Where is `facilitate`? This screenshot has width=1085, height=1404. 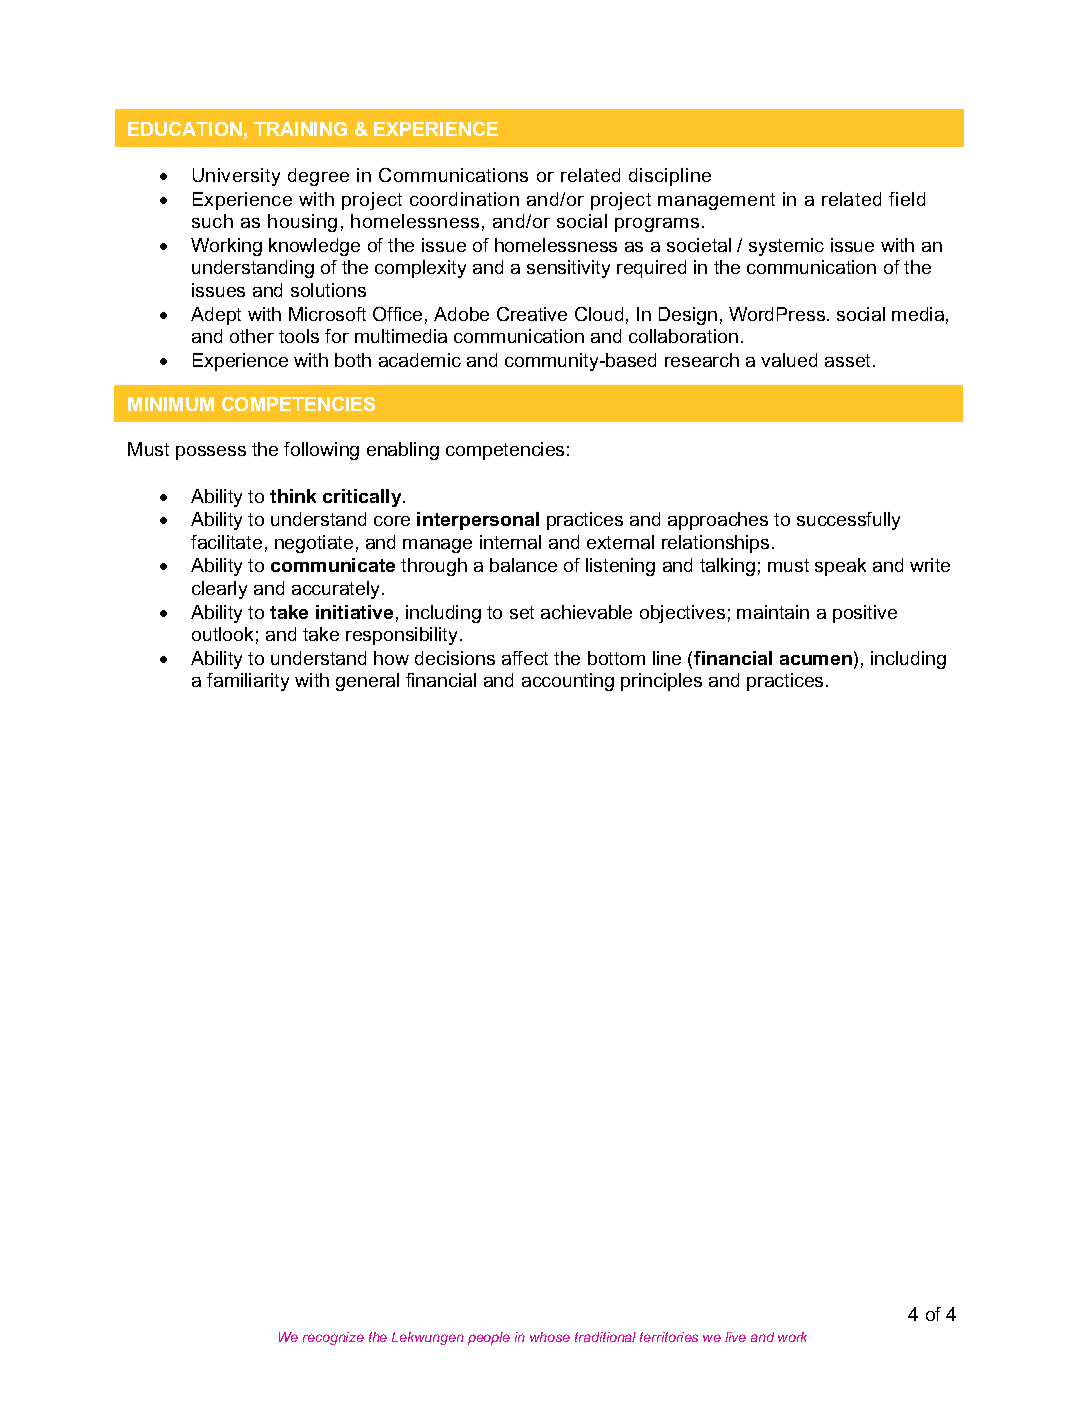 facilitate is located at coordinates (226, 542).
